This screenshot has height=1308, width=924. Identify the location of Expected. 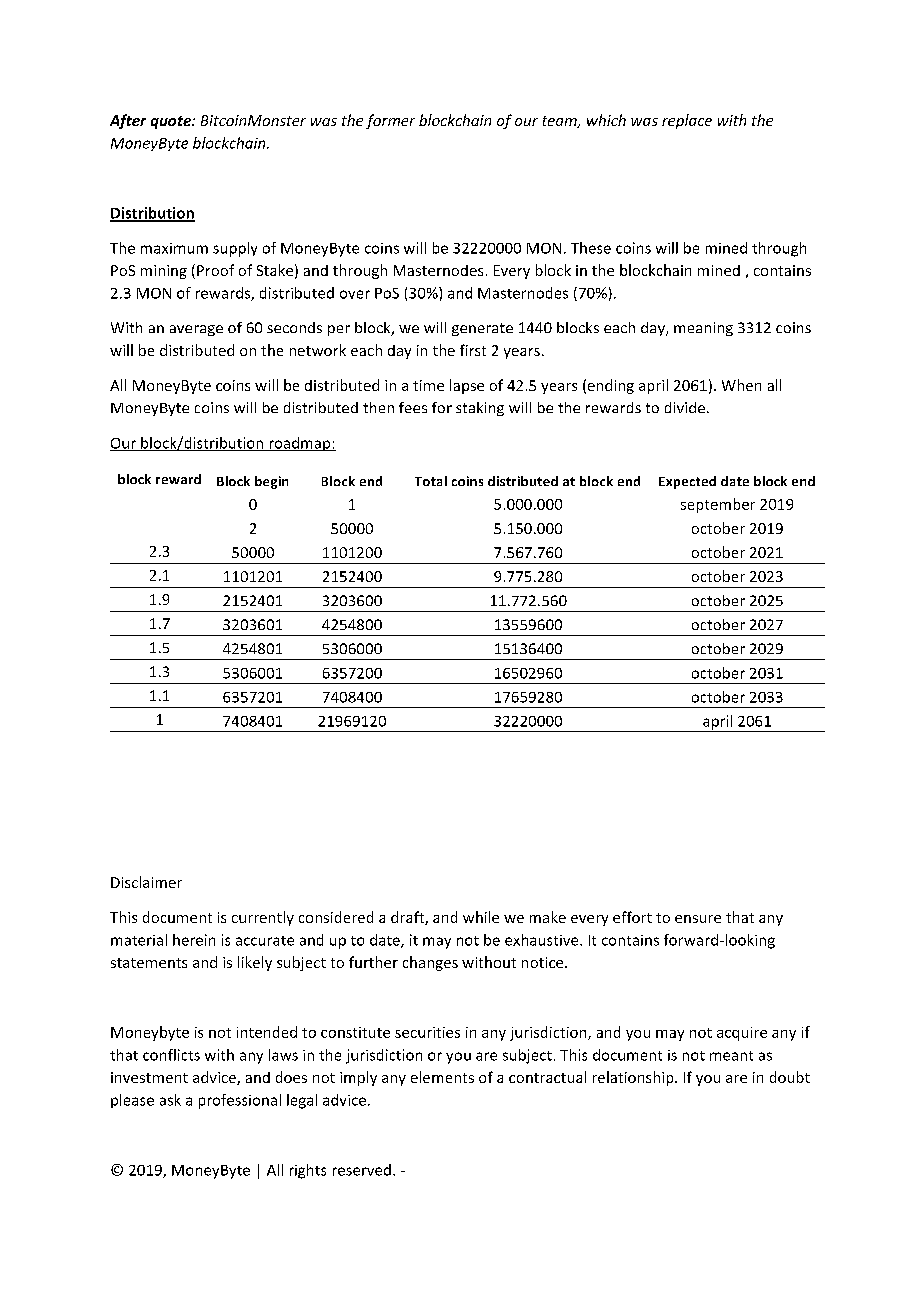
(687, 482).
